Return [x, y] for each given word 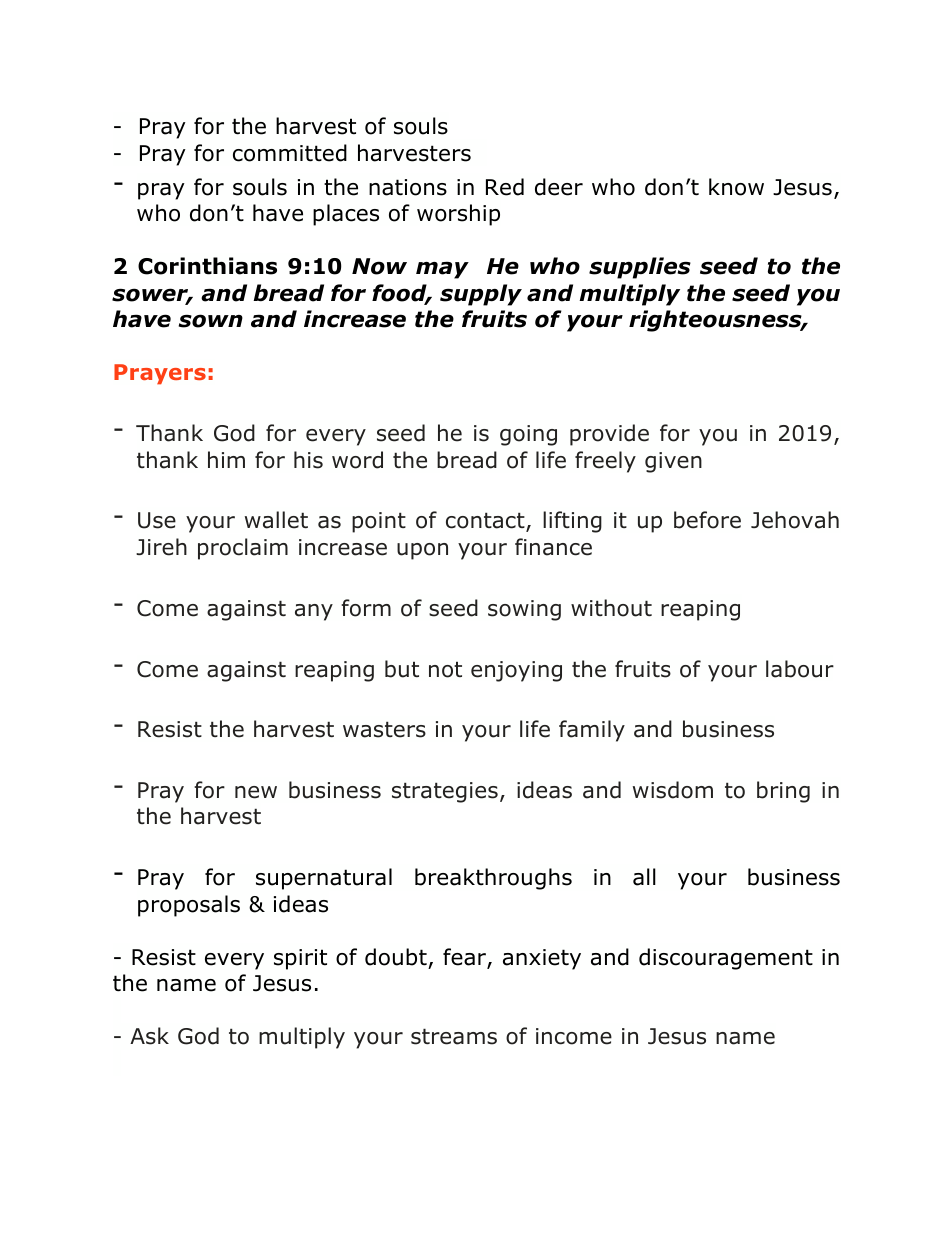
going [528, 435]
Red [505, 187]
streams [454, 1036]
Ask [149, 1036]
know [736, 187]
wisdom [673, 790]
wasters [384, 729]
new [256, 792]
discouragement [726, 959]
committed [290, 153]
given [673, 462]
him [226, 459]
